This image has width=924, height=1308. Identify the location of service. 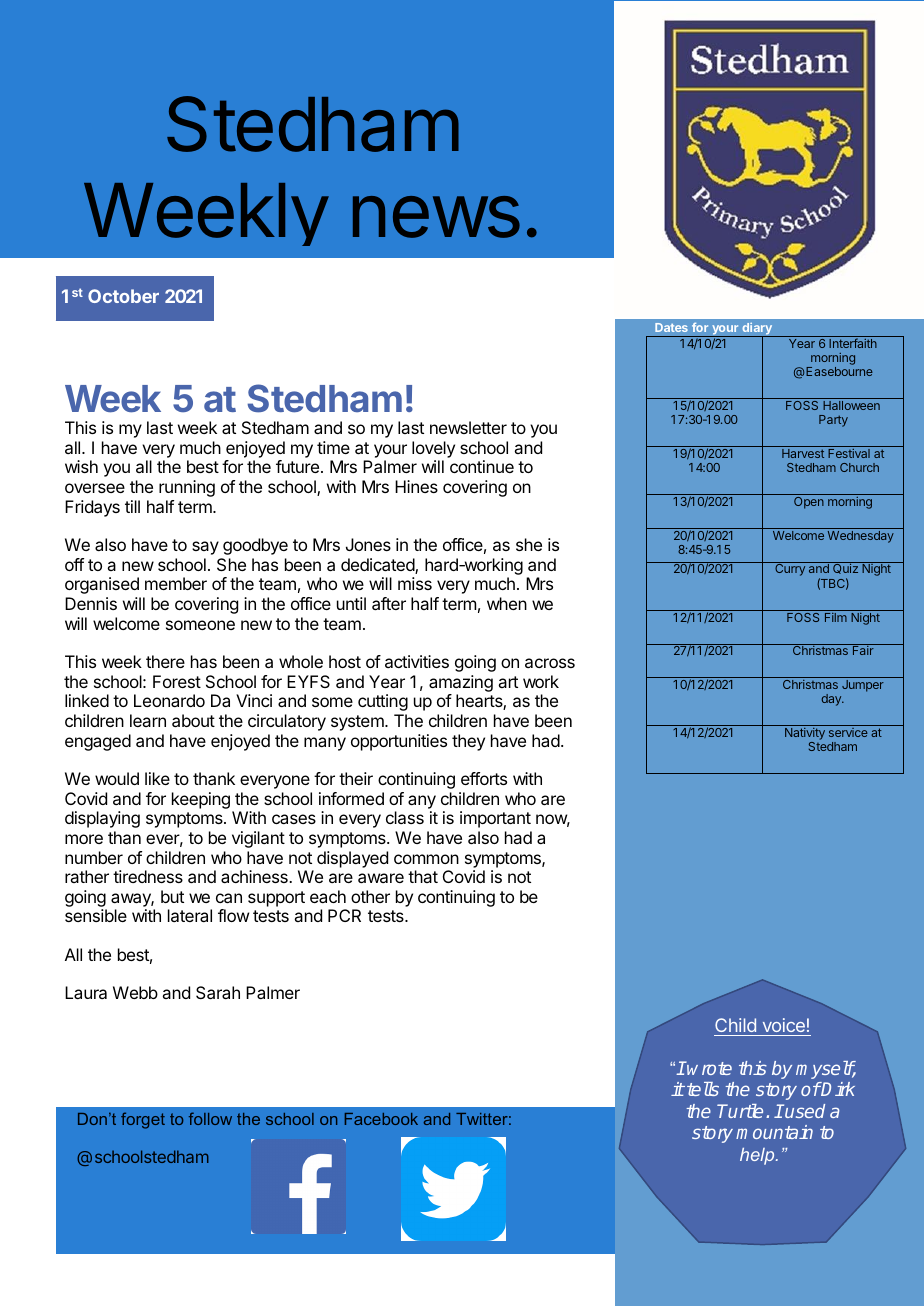
(848, 732).
